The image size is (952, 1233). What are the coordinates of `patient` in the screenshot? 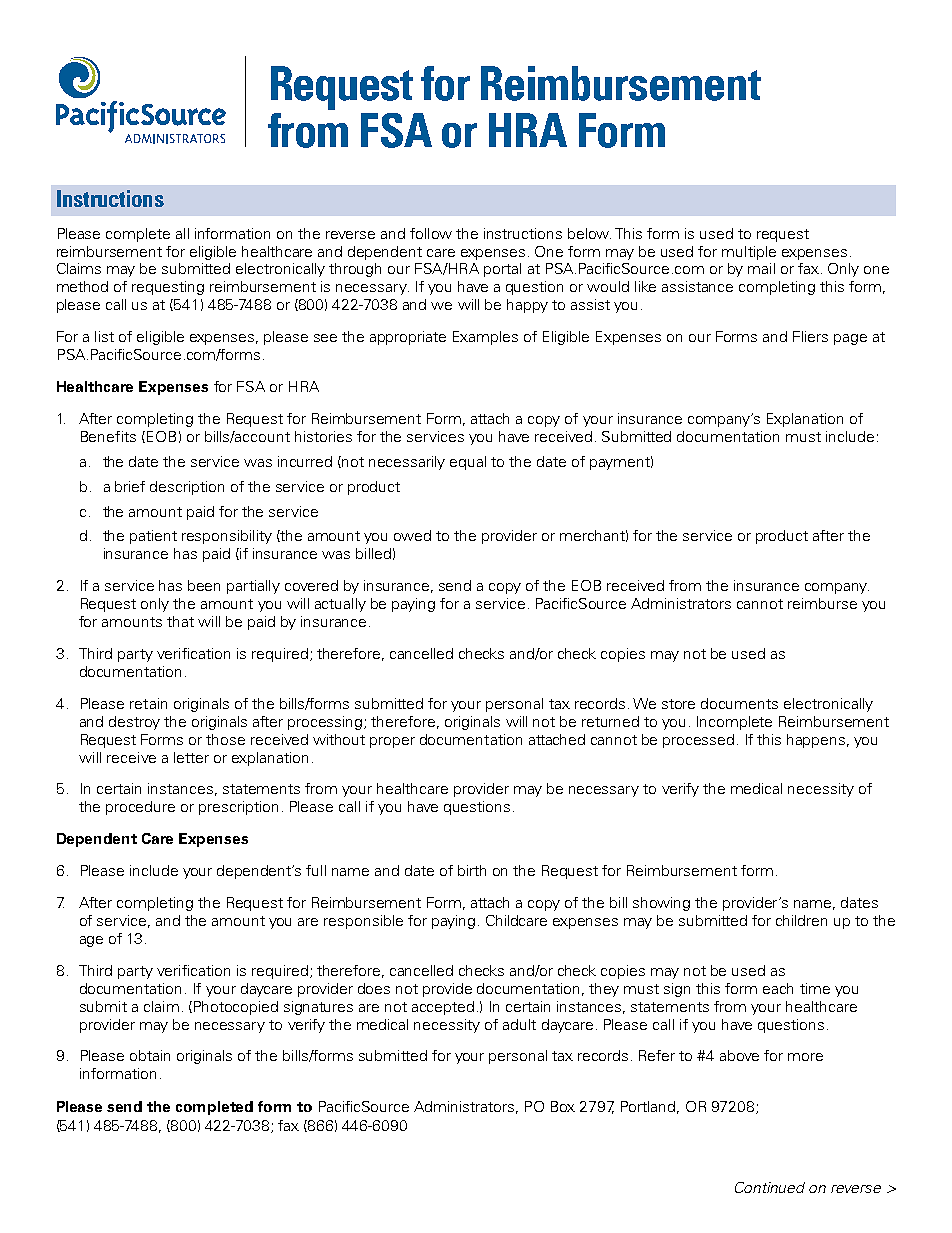 It's located at (153, 537).
